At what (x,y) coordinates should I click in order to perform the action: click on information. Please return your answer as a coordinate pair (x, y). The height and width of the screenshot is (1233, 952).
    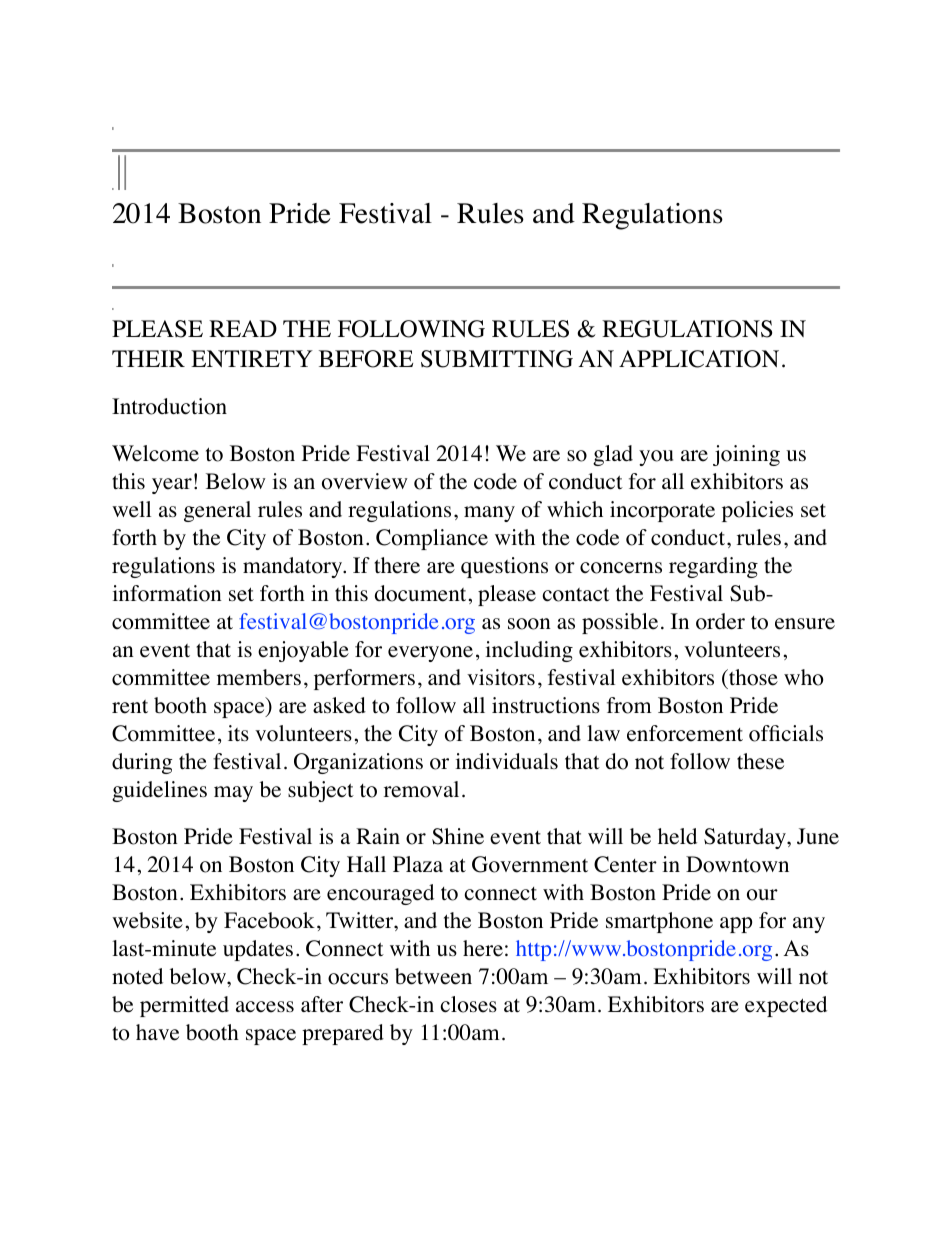
    Looking at the image, I should click on (167, 593).
